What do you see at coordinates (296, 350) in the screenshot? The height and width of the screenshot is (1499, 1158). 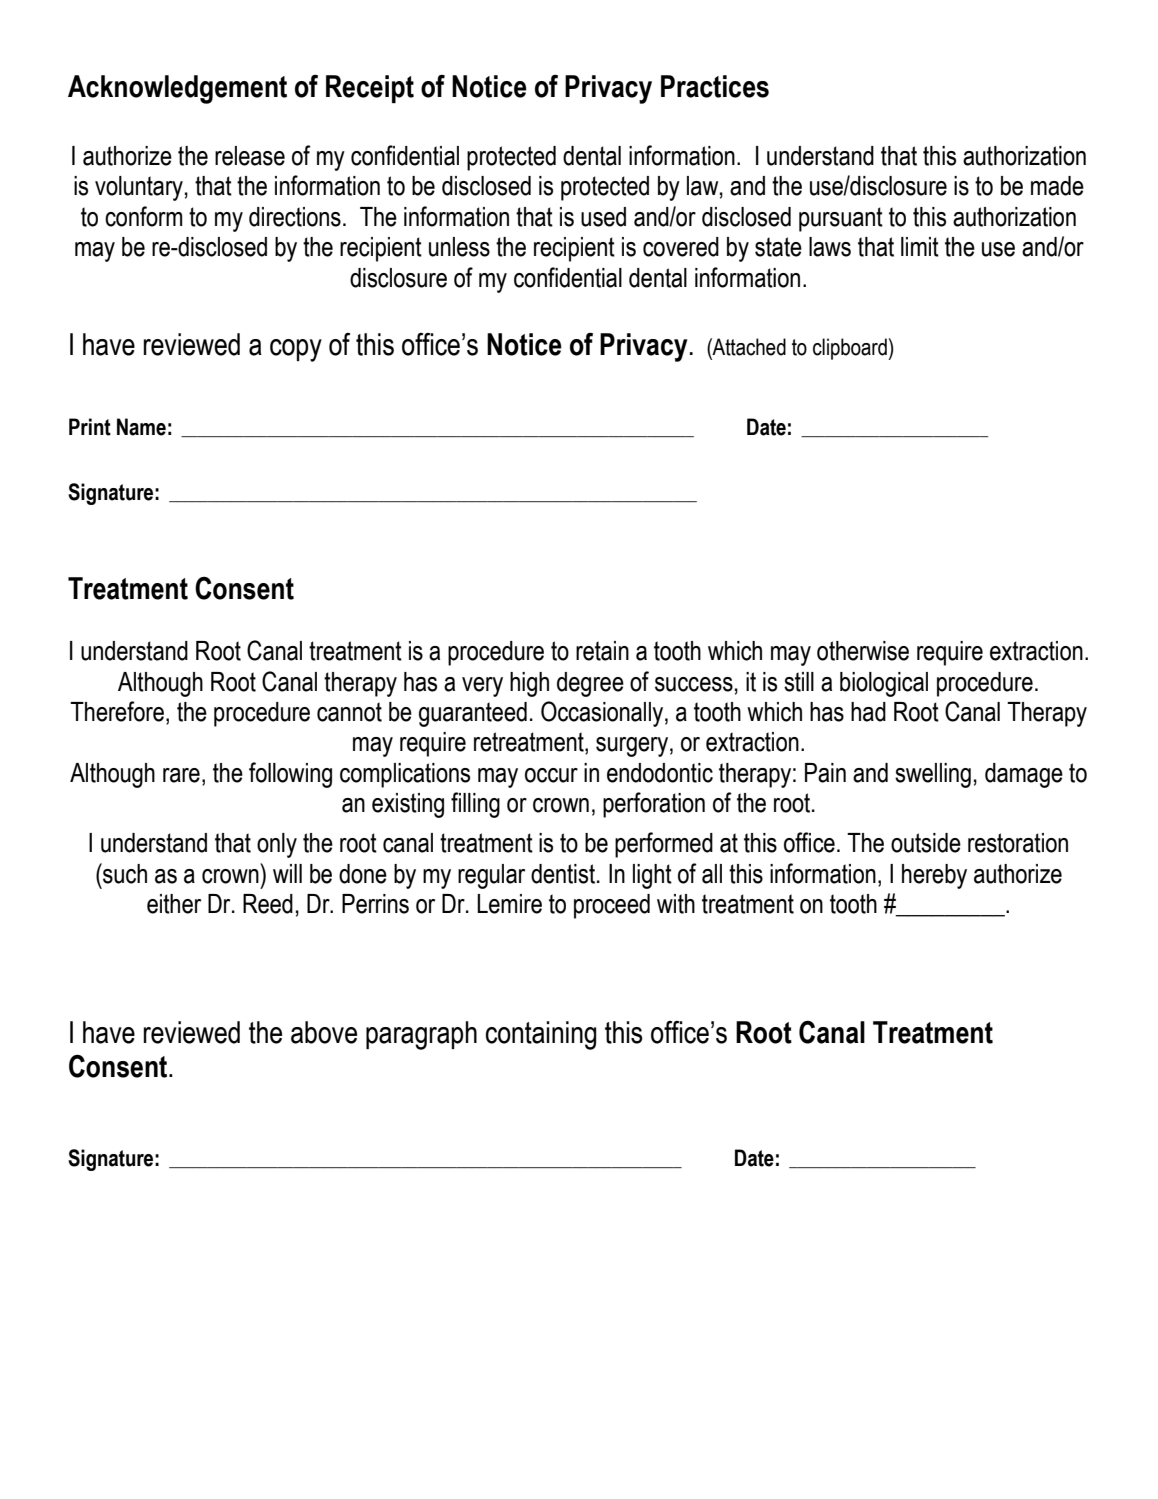 I see `copy` at bounding box center [296, 350].
